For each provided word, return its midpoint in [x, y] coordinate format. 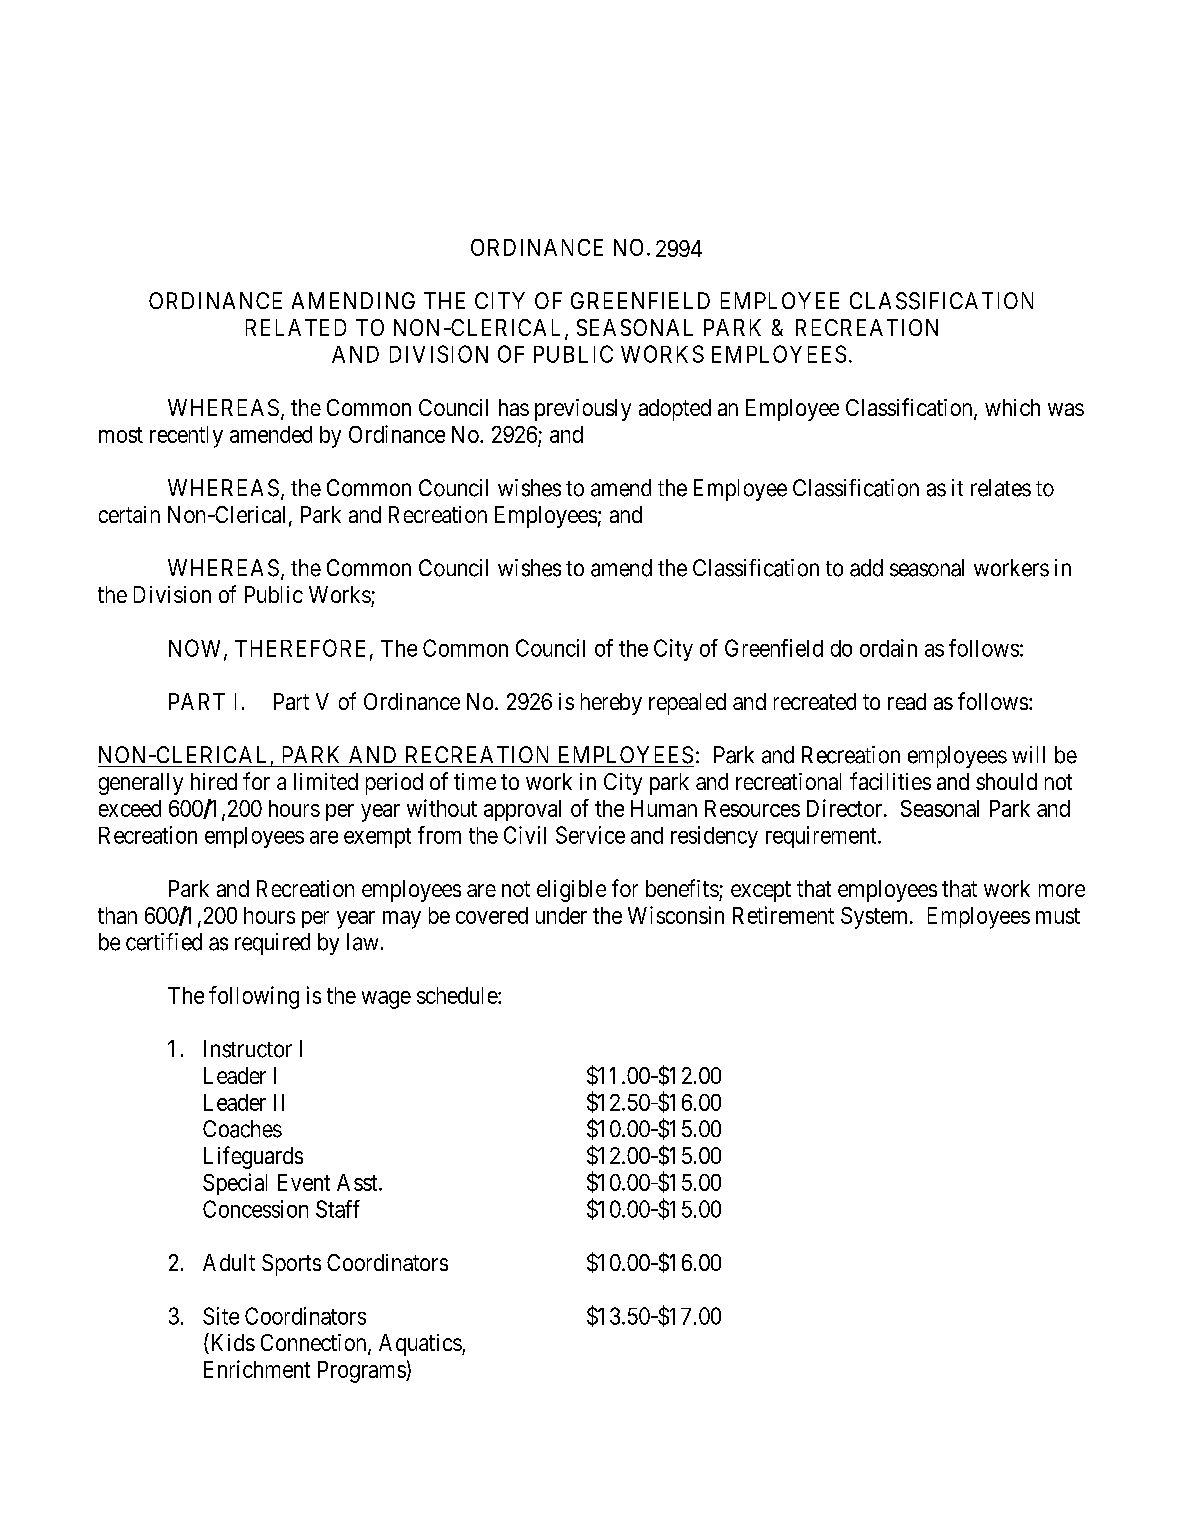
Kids [231, 1343]
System [876, 918]
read [907, 701]
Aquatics [420, 1345]
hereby [611, 704]
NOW [197, 649]
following [254, 997]
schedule [458, 995]
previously [583, 410]
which [1012, 407]
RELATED [296, 327]
